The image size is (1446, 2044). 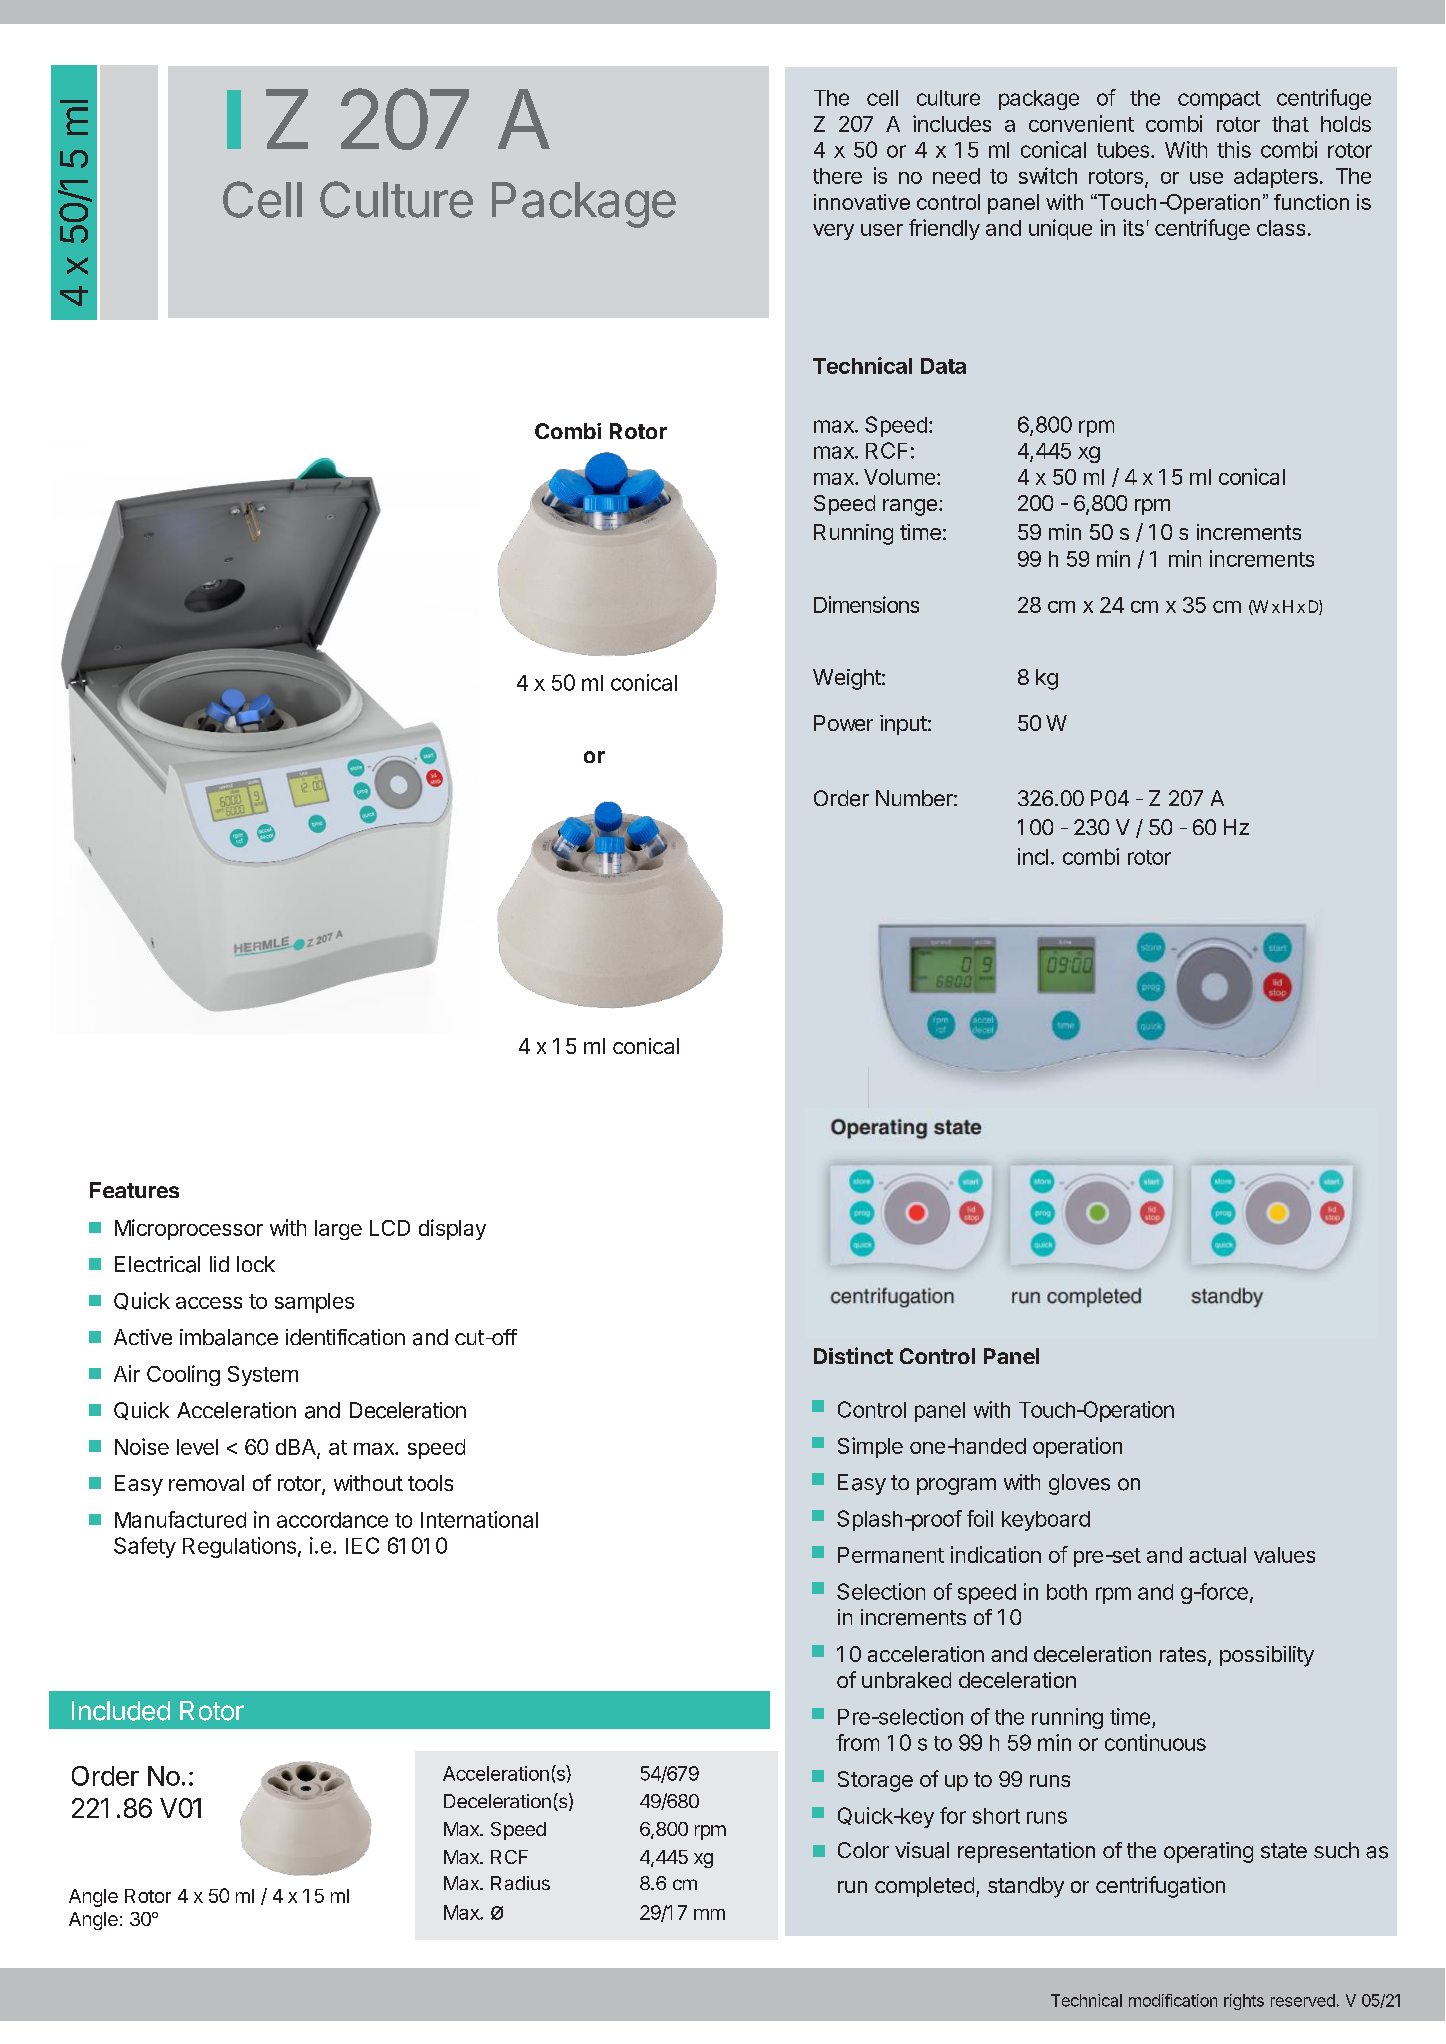 I want to click on there, so click(x=837, y=176).
